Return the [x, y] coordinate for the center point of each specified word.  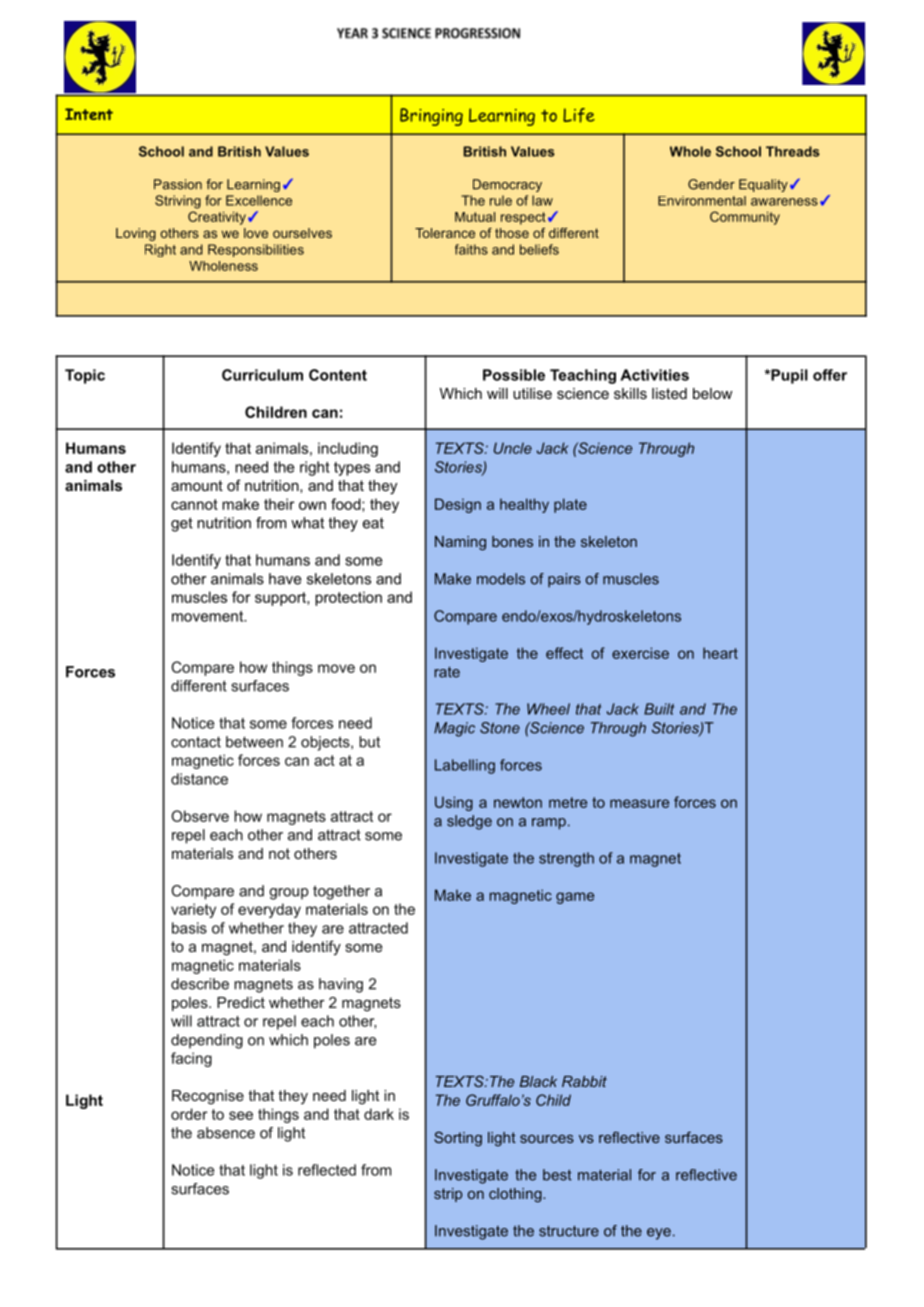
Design [458, 505]
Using [454, 803]
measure [639, 803]
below [712, 393]
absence [226, 1133]
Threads [793, 151]
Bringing [431, 117]
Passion [178, 184]
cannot [194, 504]
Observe [200, 816]
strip [448, 1195]
